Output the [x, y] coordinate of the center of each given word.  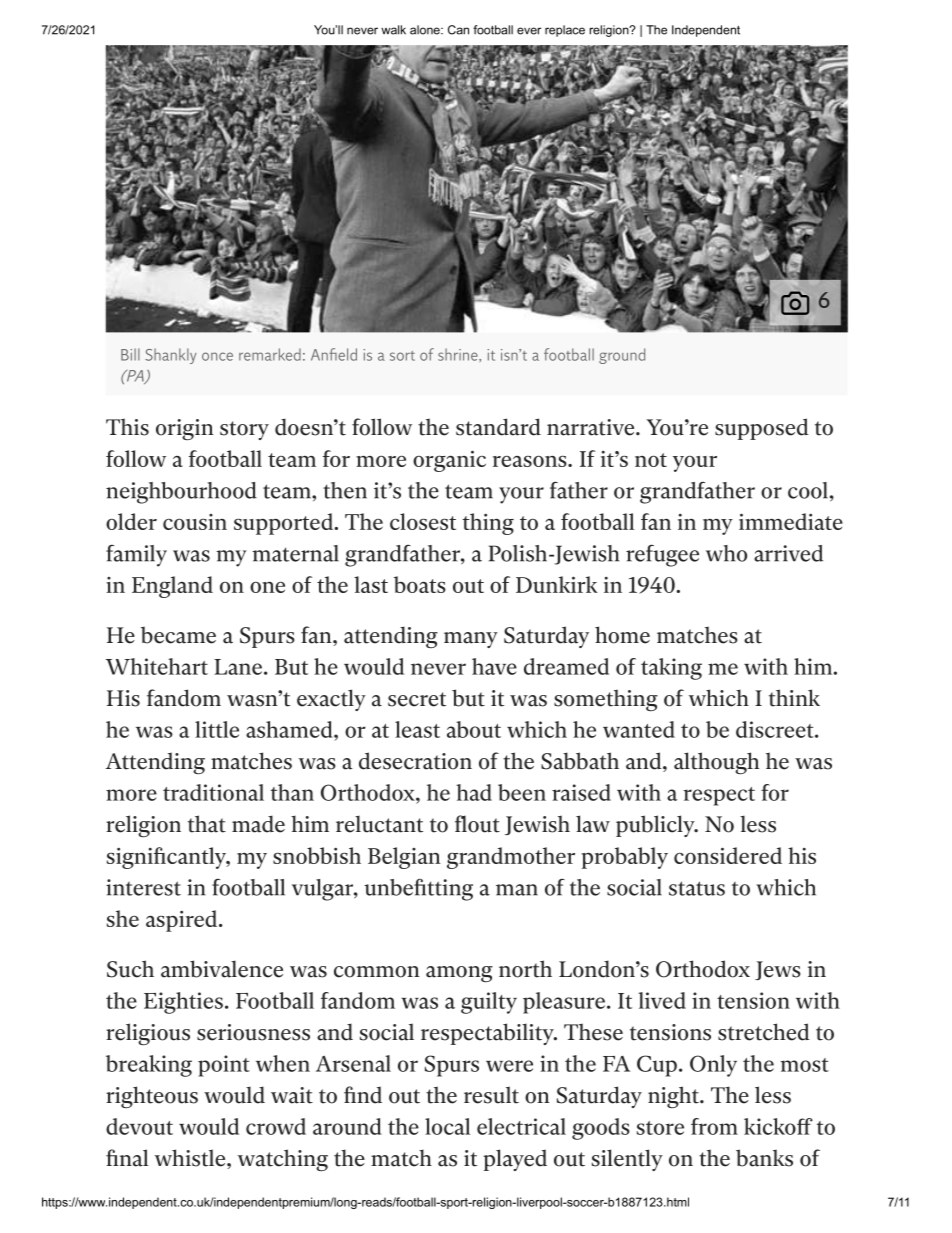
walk [393, 30]
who [726, 553]
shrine [459, 354]
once [217, 356]
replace [565, 31]
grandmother [511, 858]
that [207, 824]
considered [728, 855]
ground [622, 356]
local [447, 1126]
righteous [152, 1097]
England [172, 587]
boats [420, 584]
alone [426, 30]
